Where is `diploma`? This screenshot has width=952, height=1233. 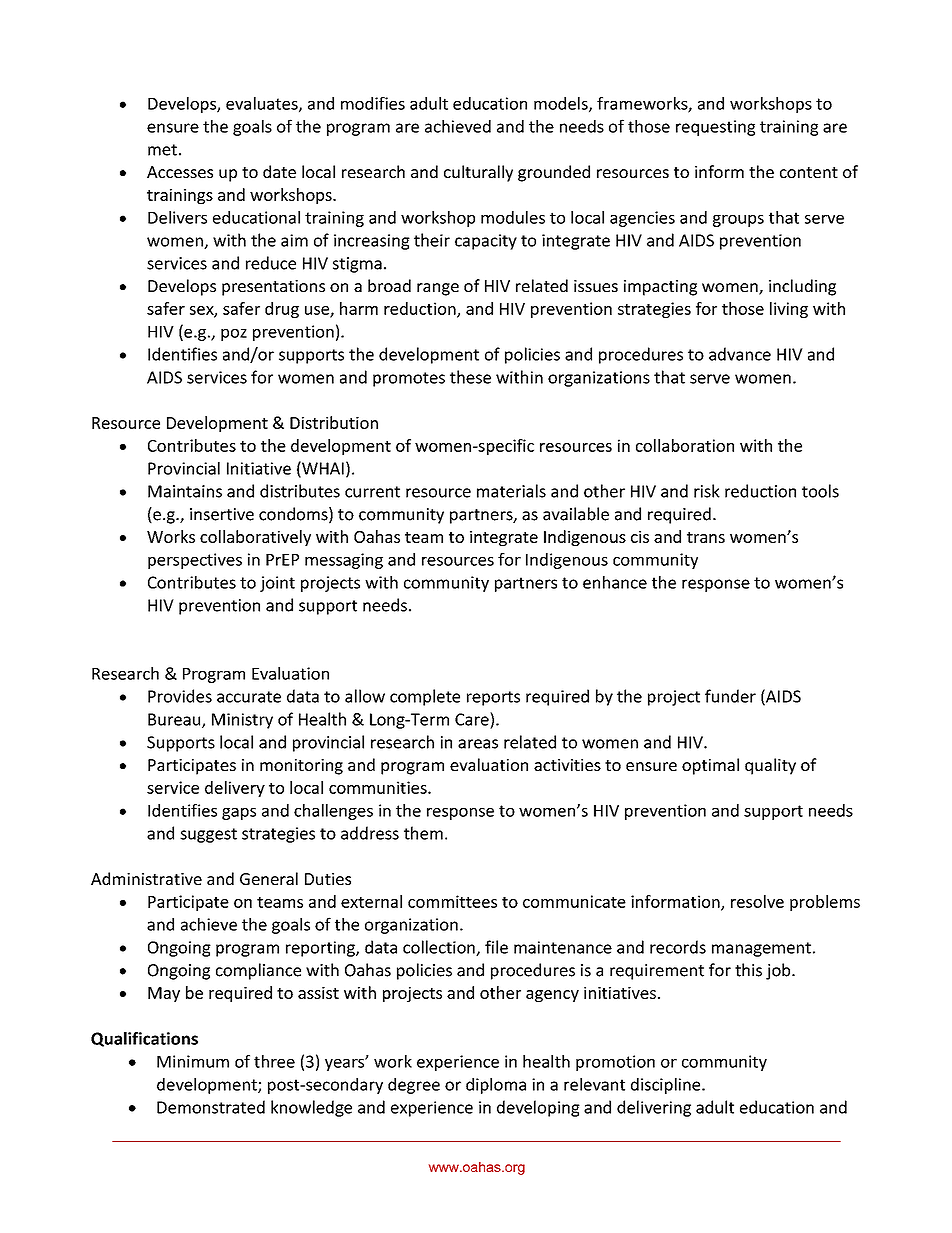 diploma is located at coordinates (496, 1086).
